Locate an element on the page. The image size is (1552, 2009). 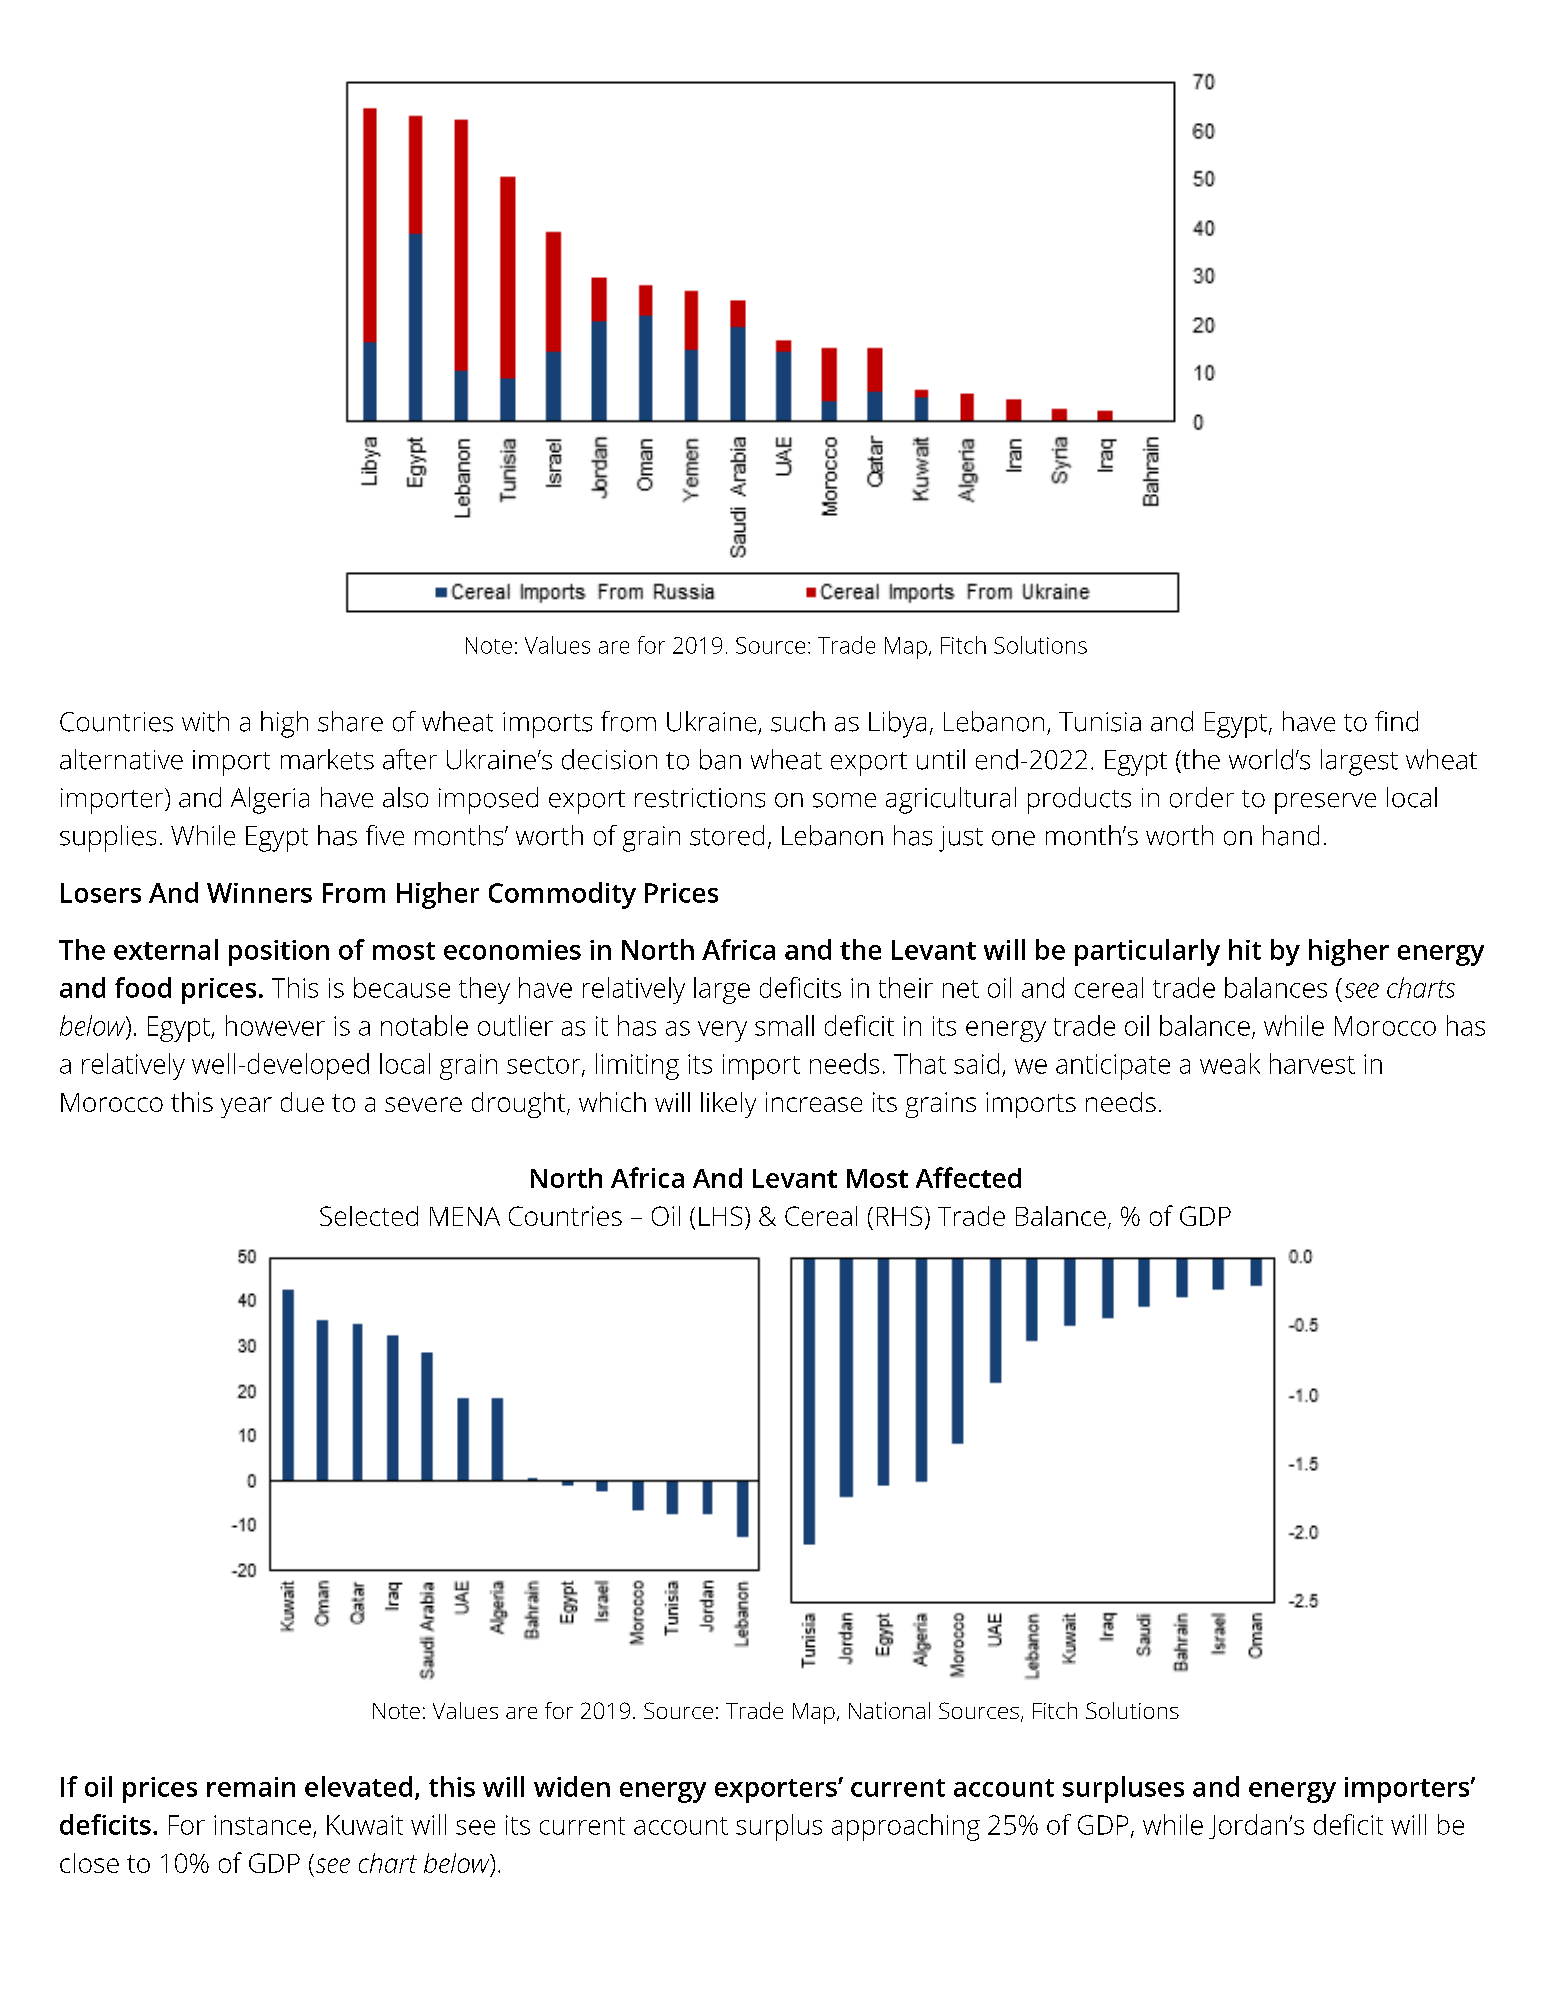
RHS is located at coordinates (899, 1216).
